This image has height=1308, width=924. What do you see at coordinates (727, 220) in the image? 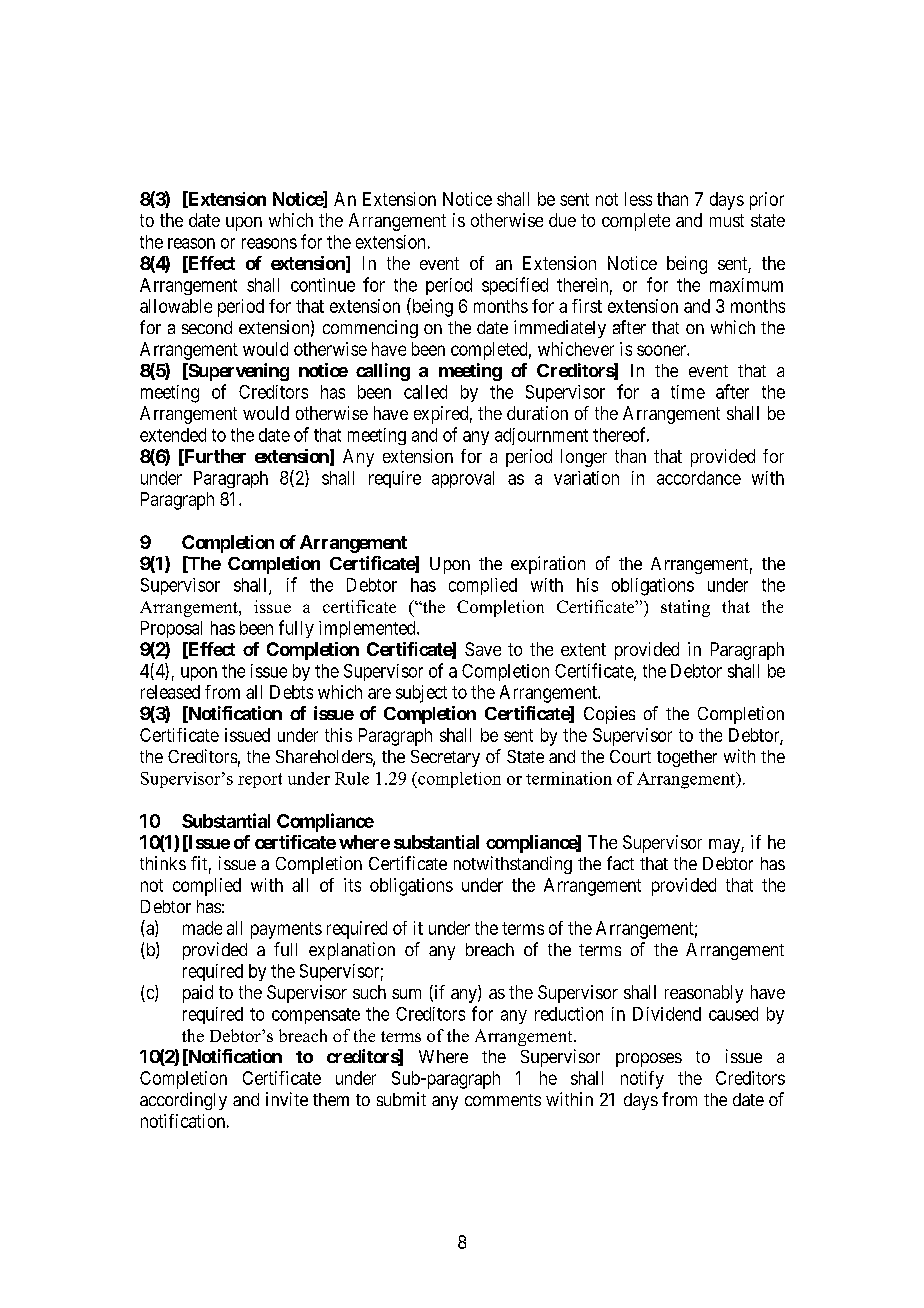
I see `must` at bounding box center [727, 220].
